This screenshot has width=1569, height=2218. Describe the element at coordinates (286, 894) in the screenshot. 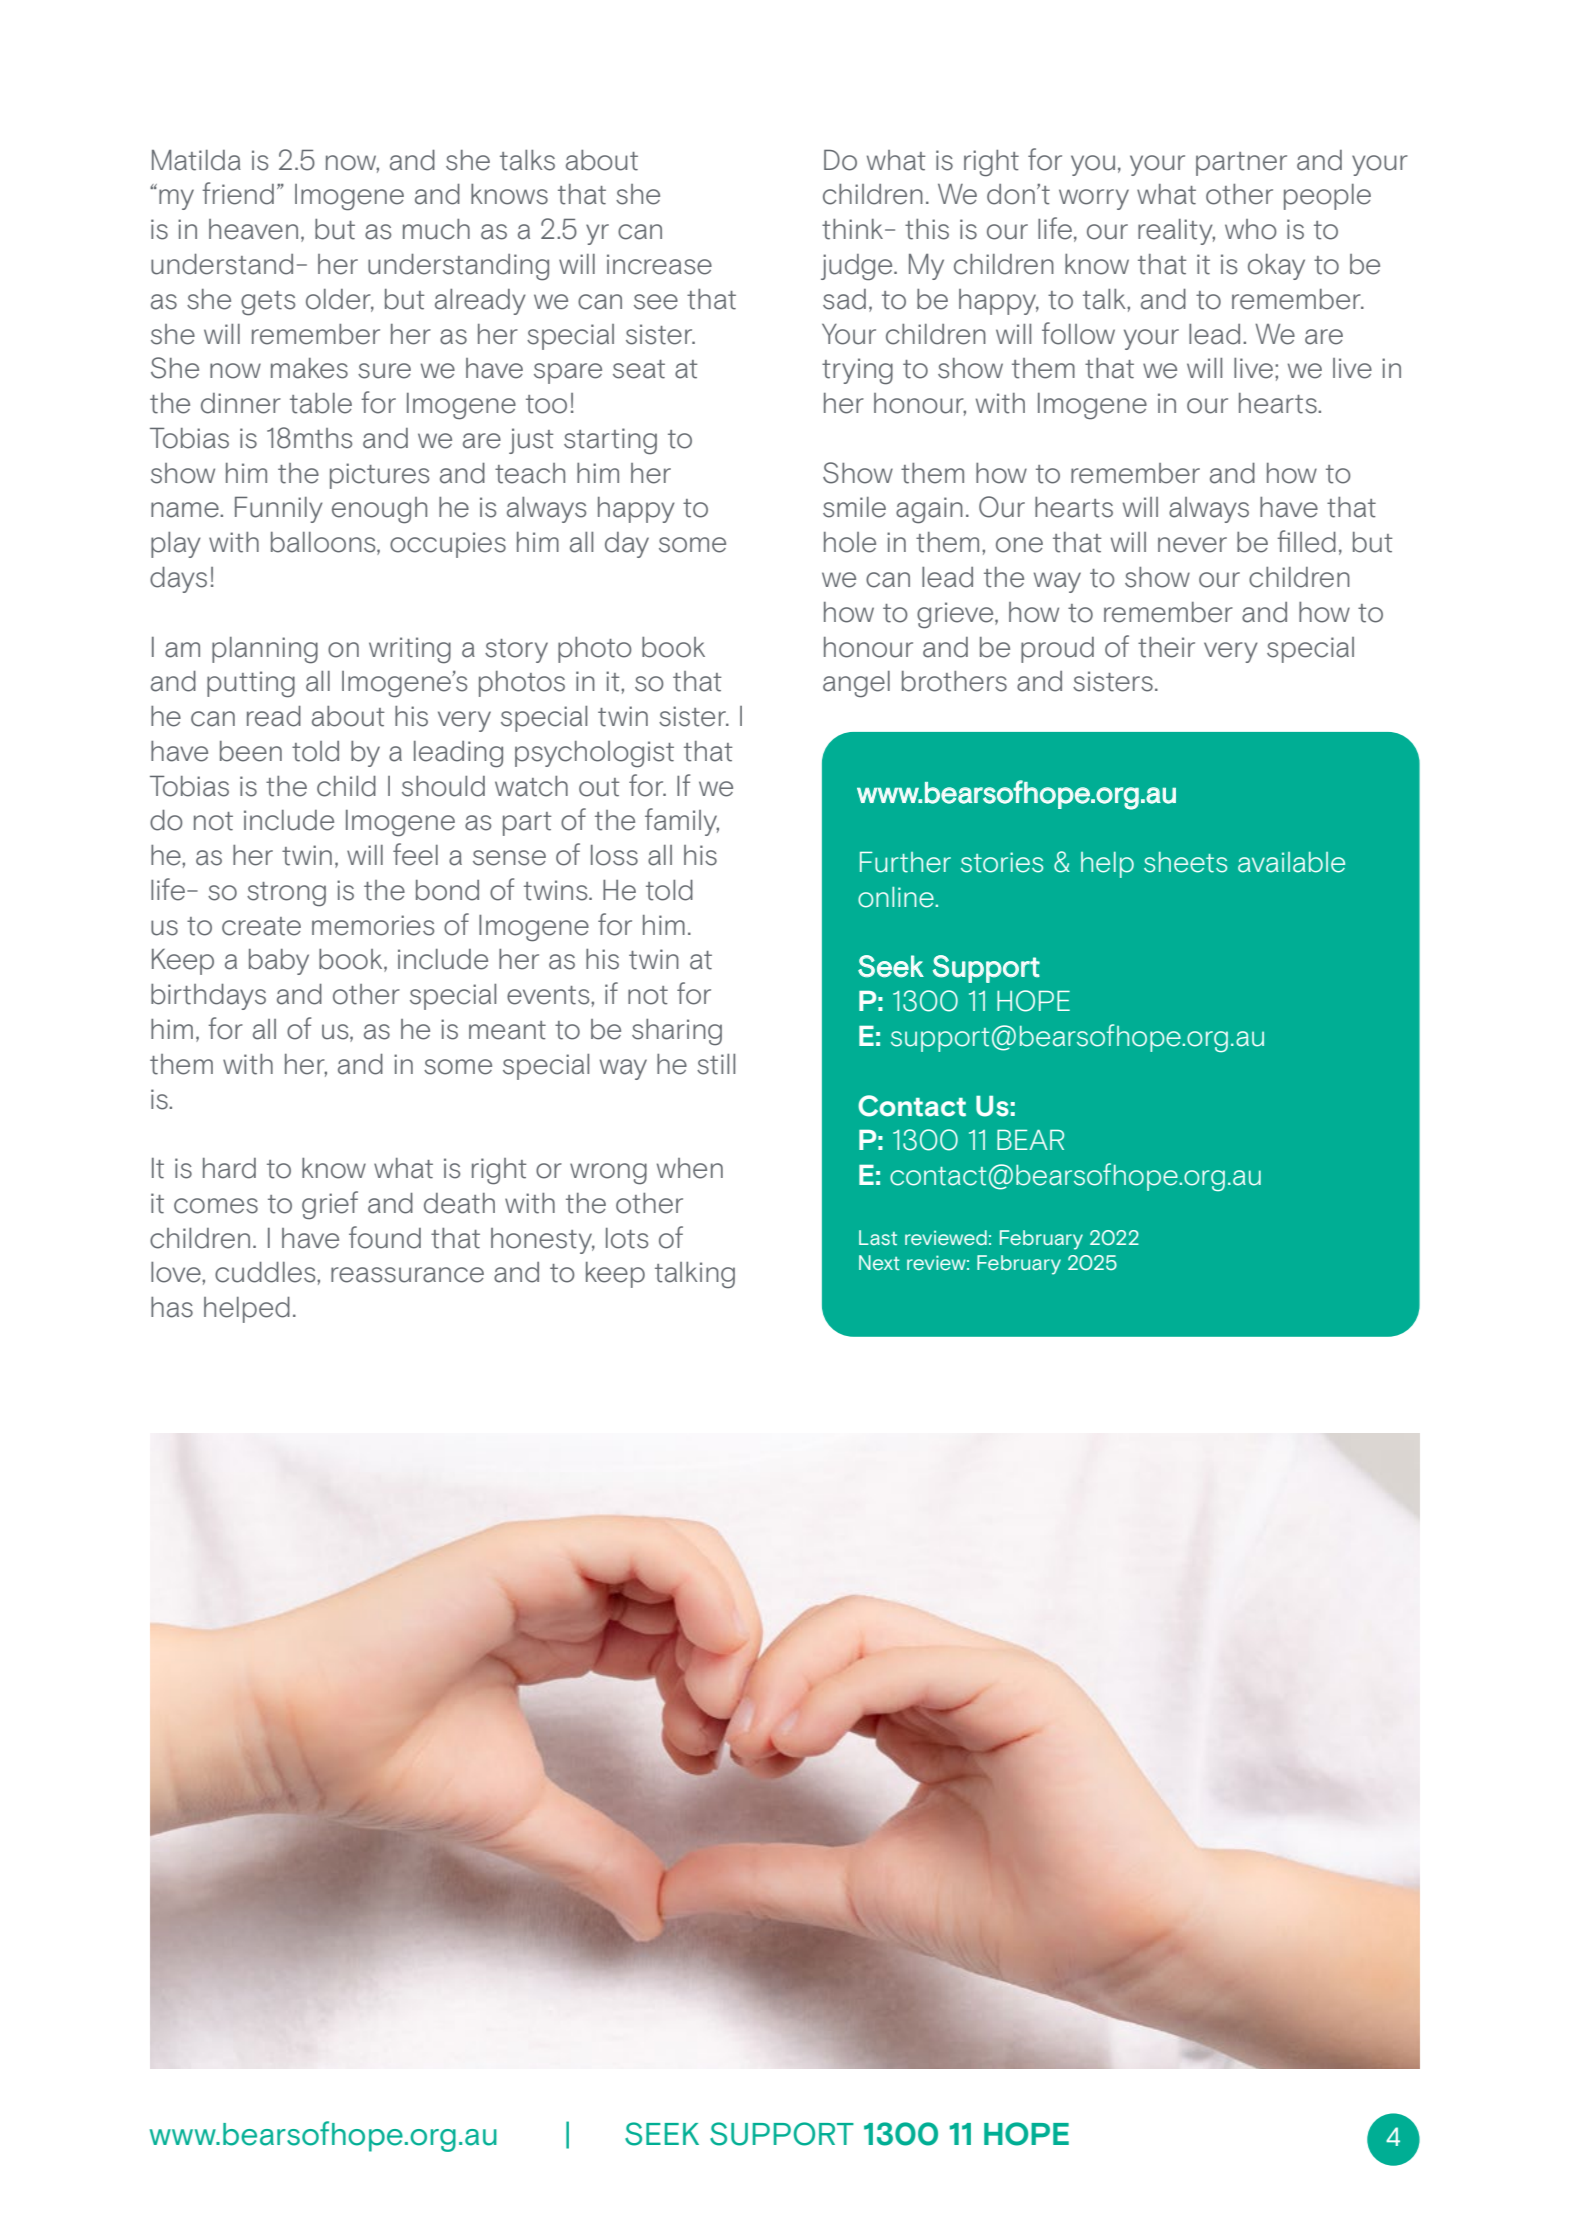

I see `strong` at that location.
